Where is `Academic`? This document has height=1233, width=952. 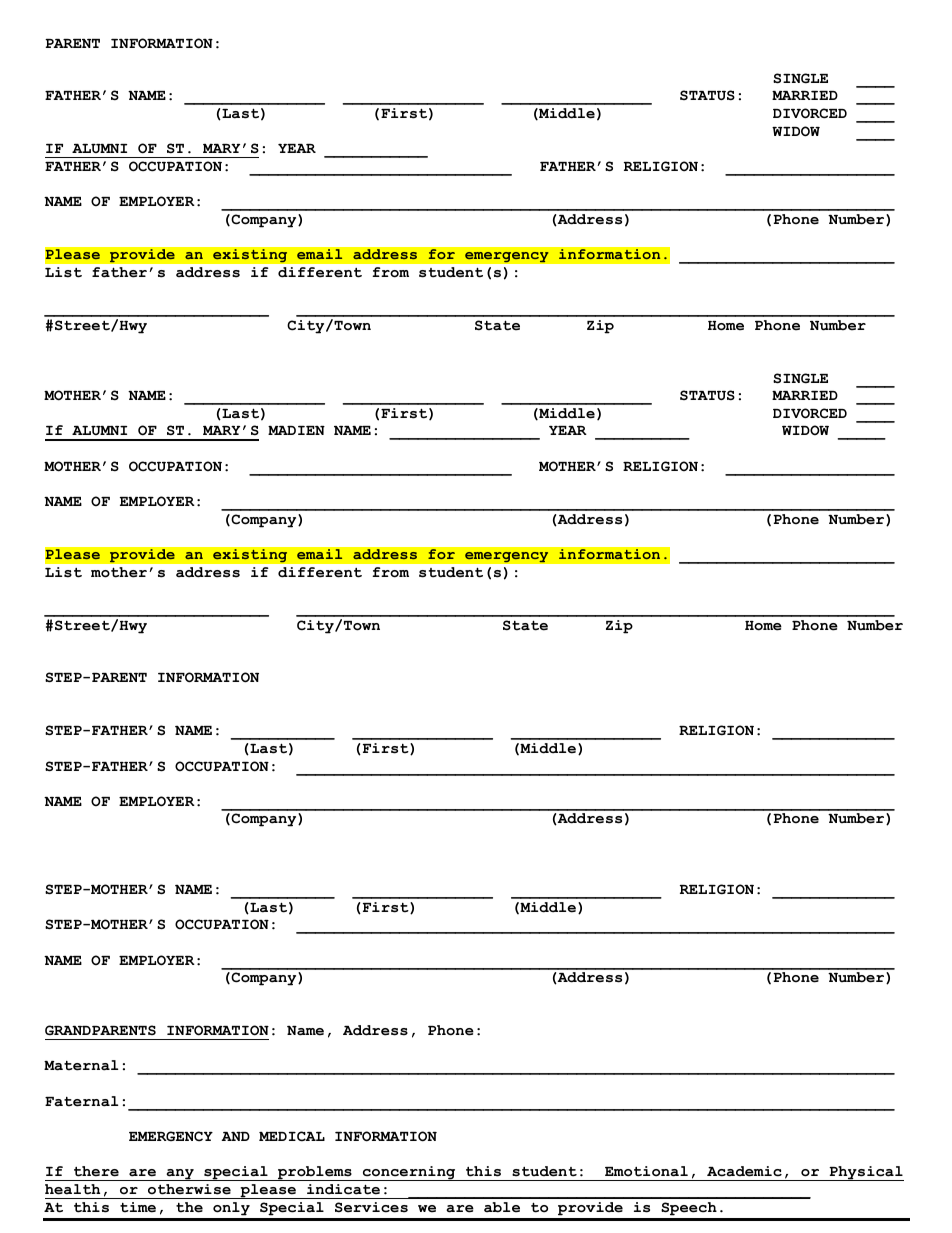 Academic is located at coordinates (744, 1171).
